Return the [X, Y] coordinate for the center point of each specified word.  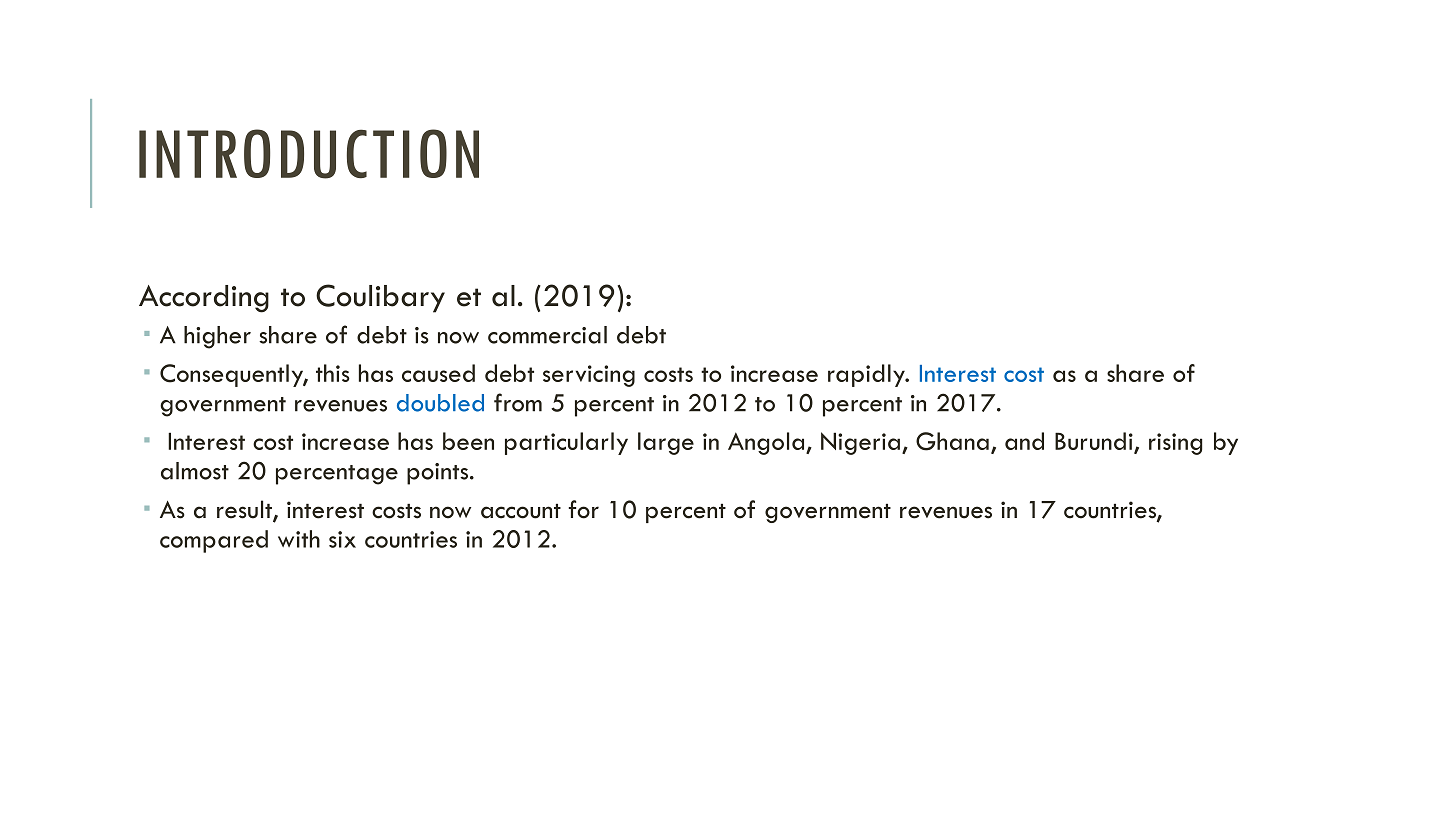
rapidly [867, 375]
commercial [547, 335]
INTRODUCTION [309, 154]
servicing [589, 376]
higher [217, 337]
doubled [440, 403]
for [584, 509]
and [1024, 441]
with [299, 539]
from [518, 402]
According [204, 299]
